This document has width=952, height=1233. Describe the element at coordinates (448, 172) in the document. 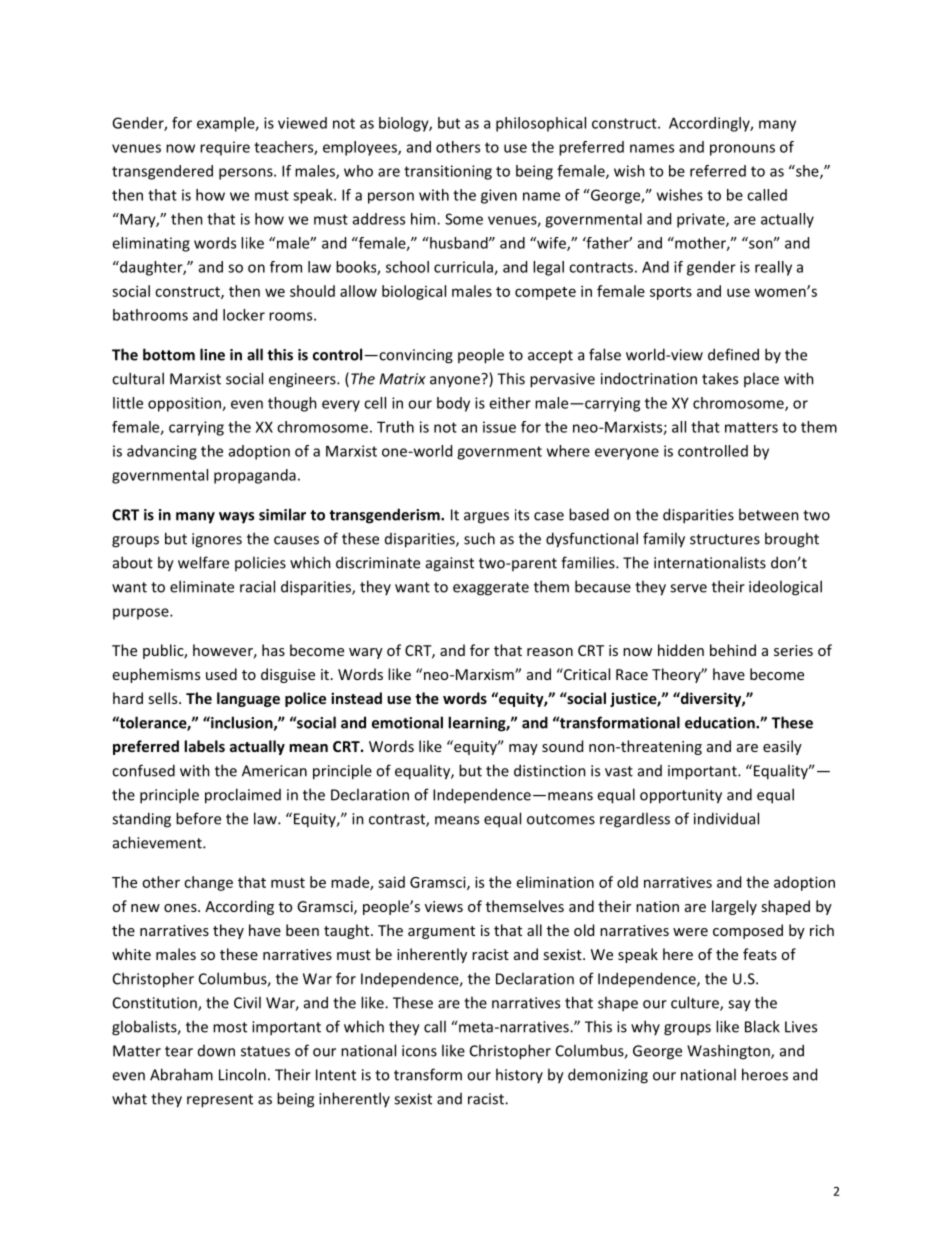

I see `transitioning` at that location.
